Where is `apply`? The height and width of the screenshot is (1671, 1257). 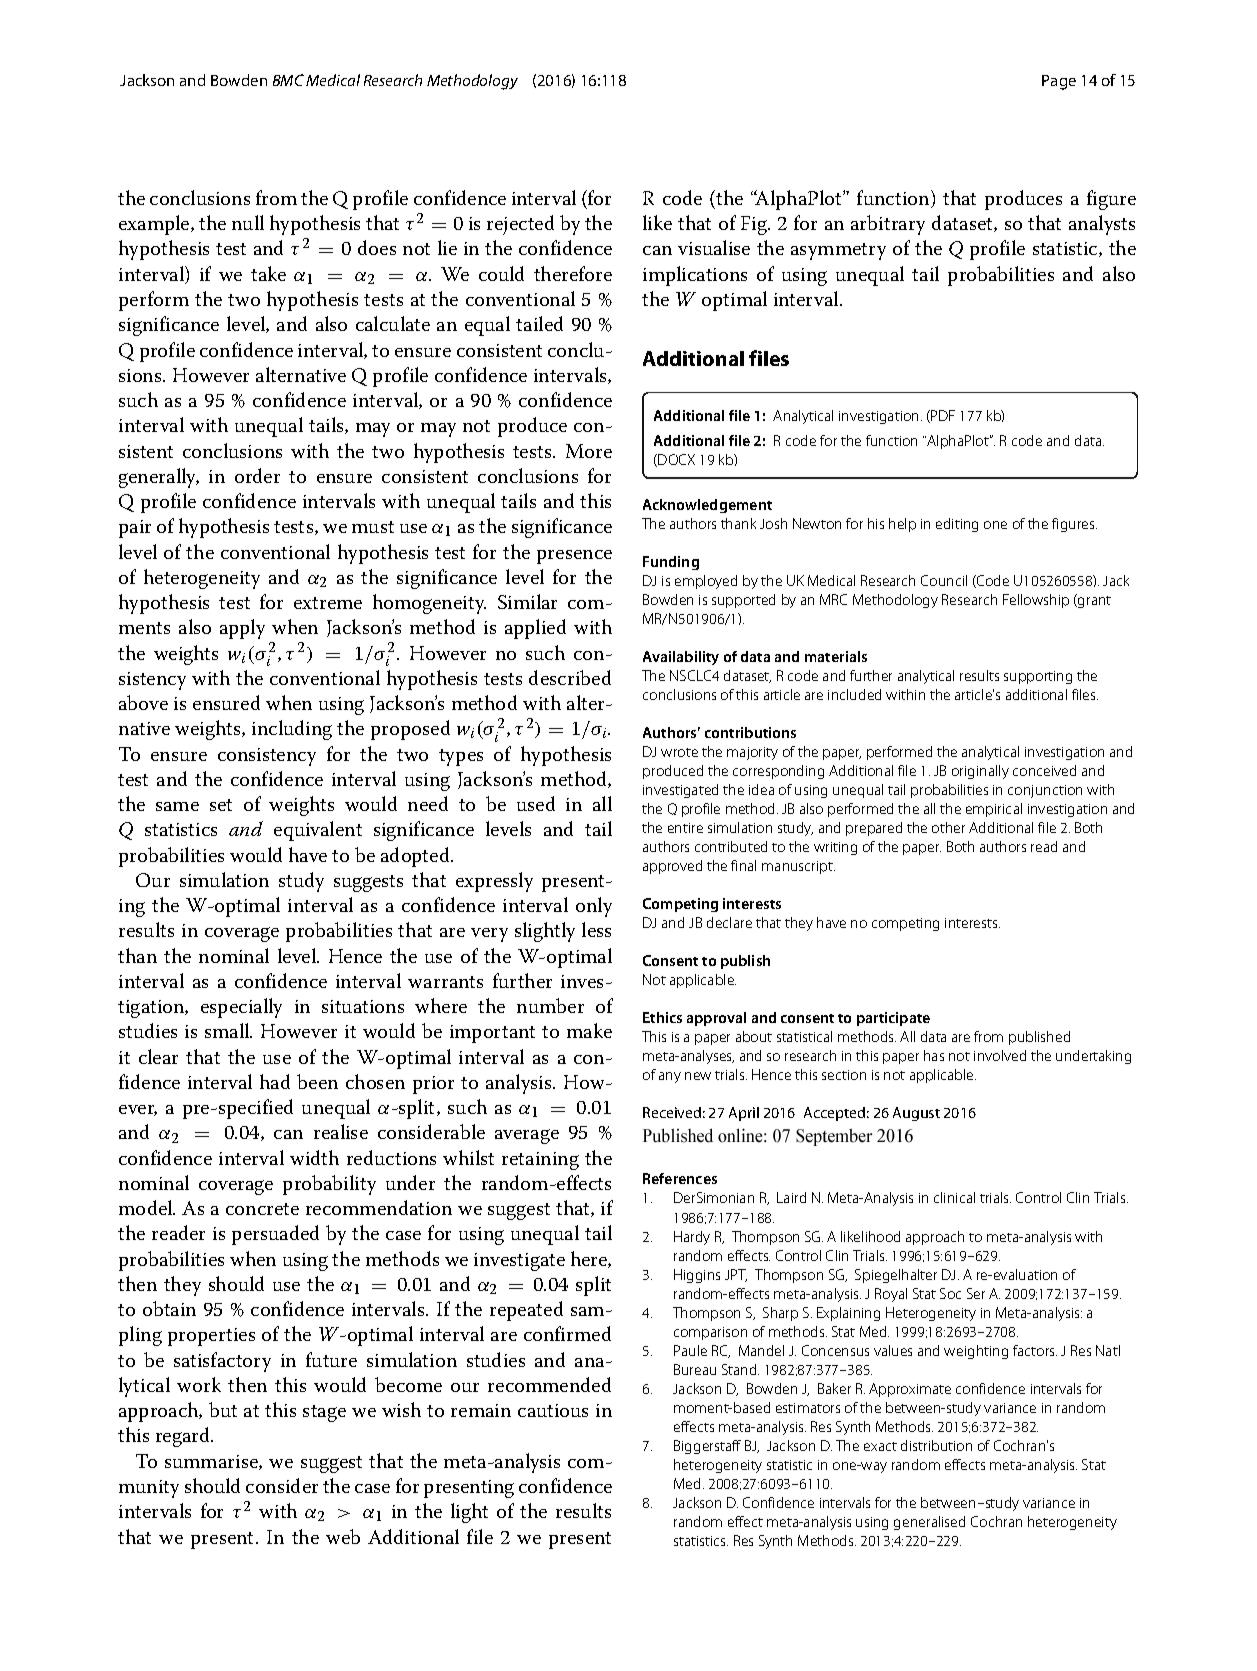 apply is located at coordinates (242, 629).
